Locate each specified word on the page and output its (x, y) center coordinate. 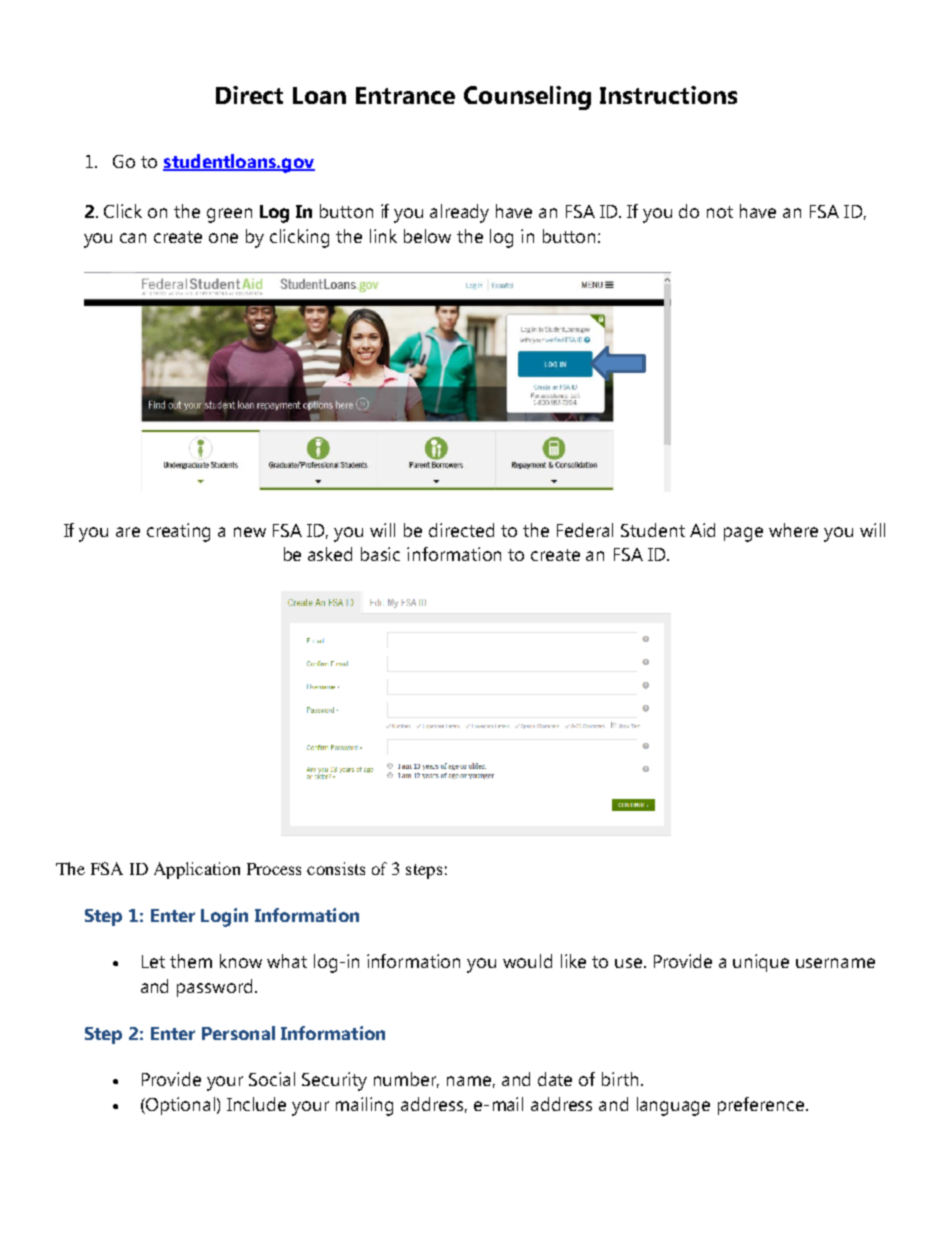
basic (380, 554)
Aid (702, 530)
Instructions (668, 95)
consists (336, 868)
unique (761, 963)
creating (178, 532)
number (406, 1080)
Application (197, 870)
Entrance (405, 95)
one (223, 238)
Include (256, 1104)
